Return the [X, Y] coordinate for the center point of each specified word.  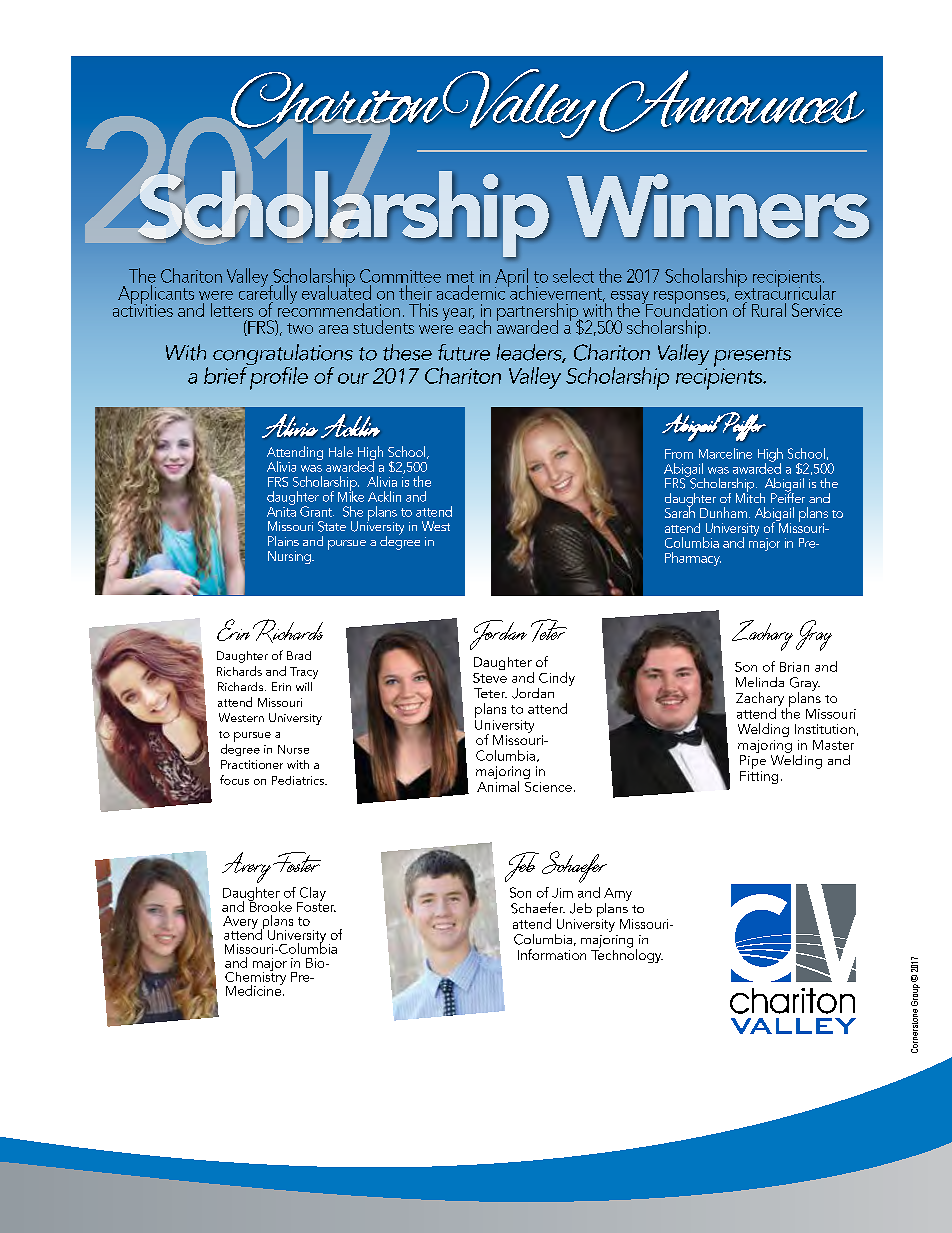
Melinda [760, 682]
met [460, 277]
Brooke [270, 905]
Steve [490, 678]
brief [226, 374]
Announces [731, 101]
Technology [627, 955]
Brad [299, 655]
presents [752, 358]
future [464, 352]
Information [552, 954]
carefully [268, 294]
